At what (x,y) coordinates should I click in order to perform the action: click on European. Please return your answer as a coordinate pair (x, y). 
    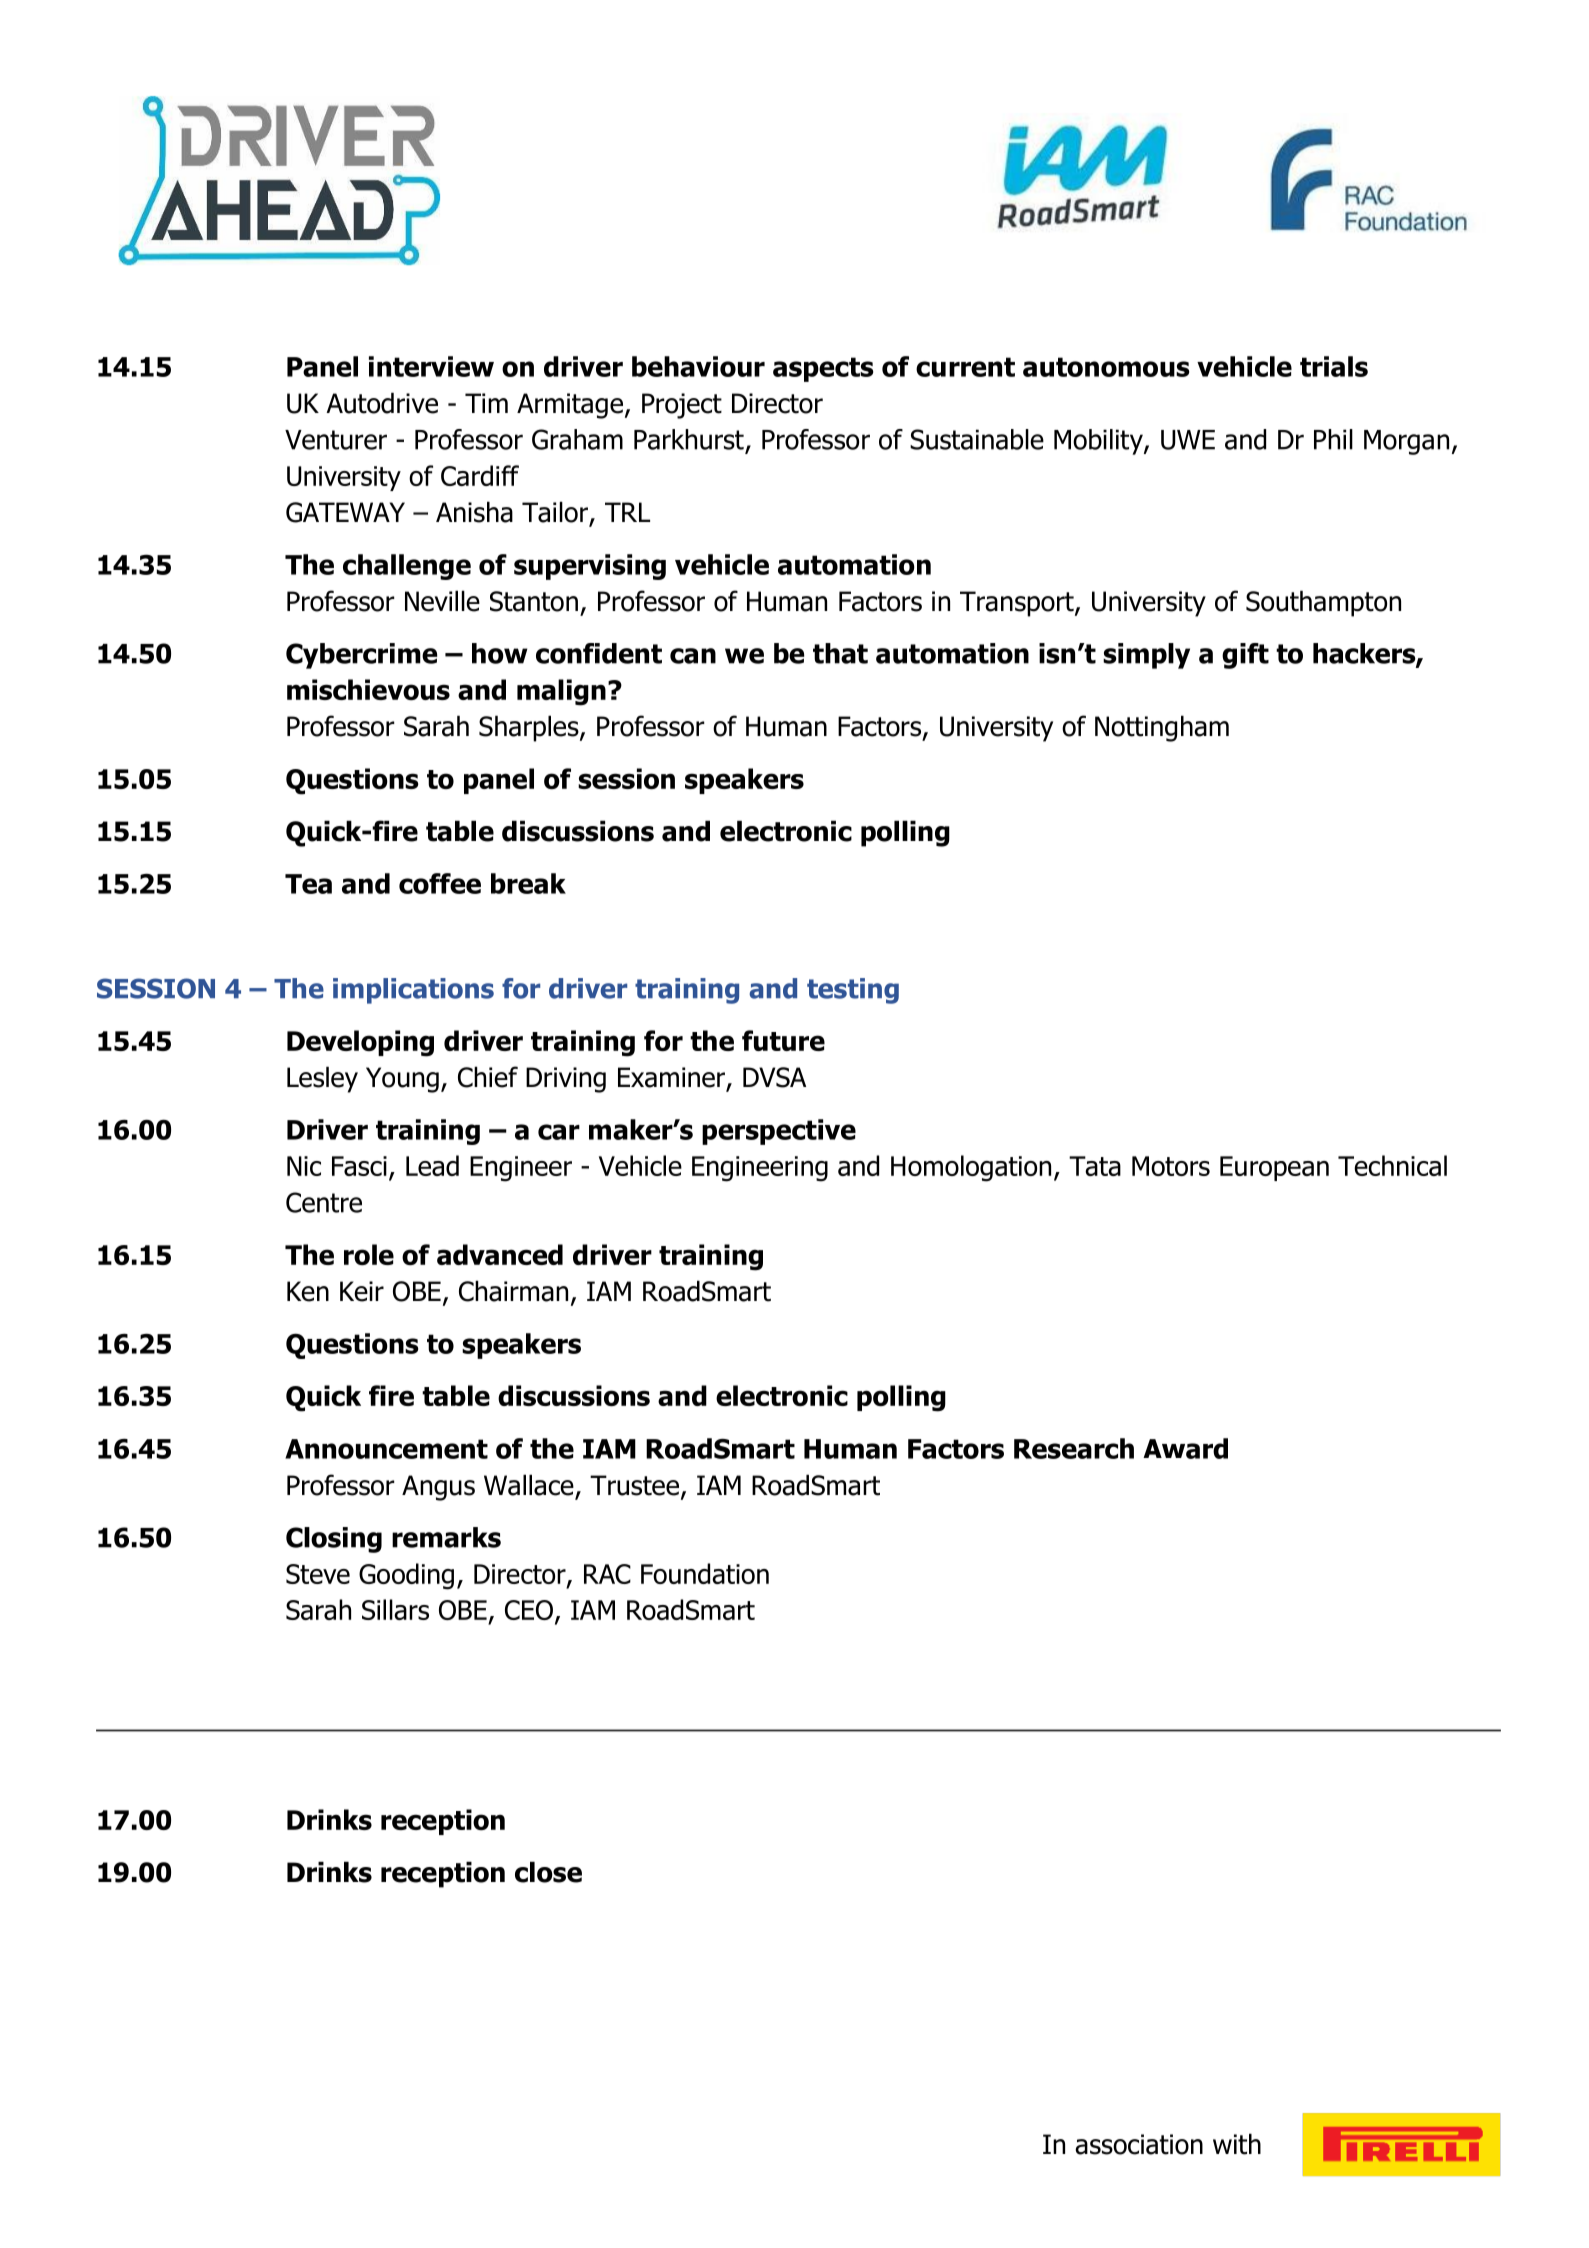
    Looking at the image, I should click on (1274, 1168).
